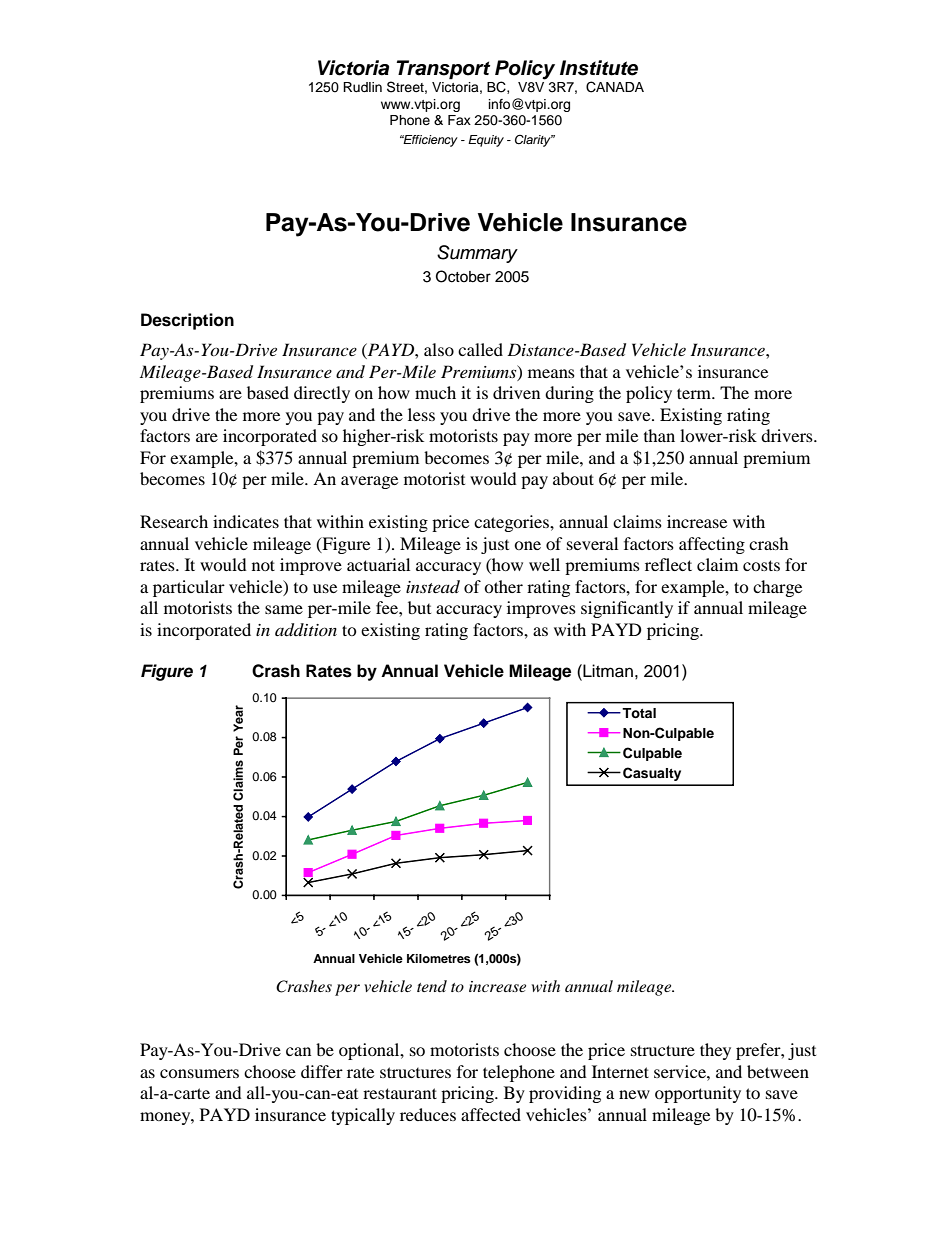 The height and width of the page is (1233, 952). I want to click on reflect, so click(668, 564).
